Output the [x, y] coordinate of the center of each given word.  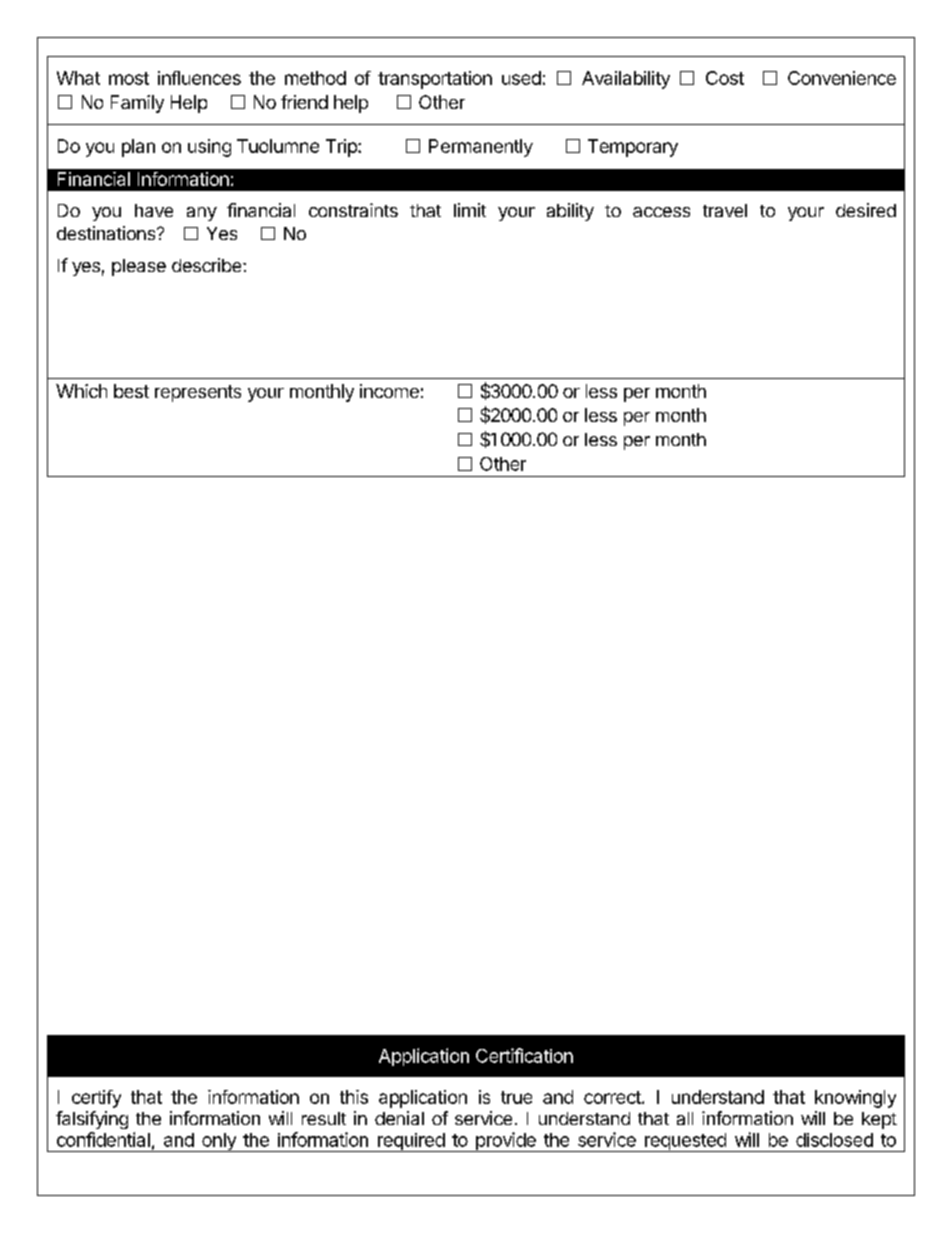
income [389, 391]
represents [198, 393]
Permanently [481, 148]
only [219, 1142]
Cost [725, 78]
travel [725, 210]
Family [137, 104]
